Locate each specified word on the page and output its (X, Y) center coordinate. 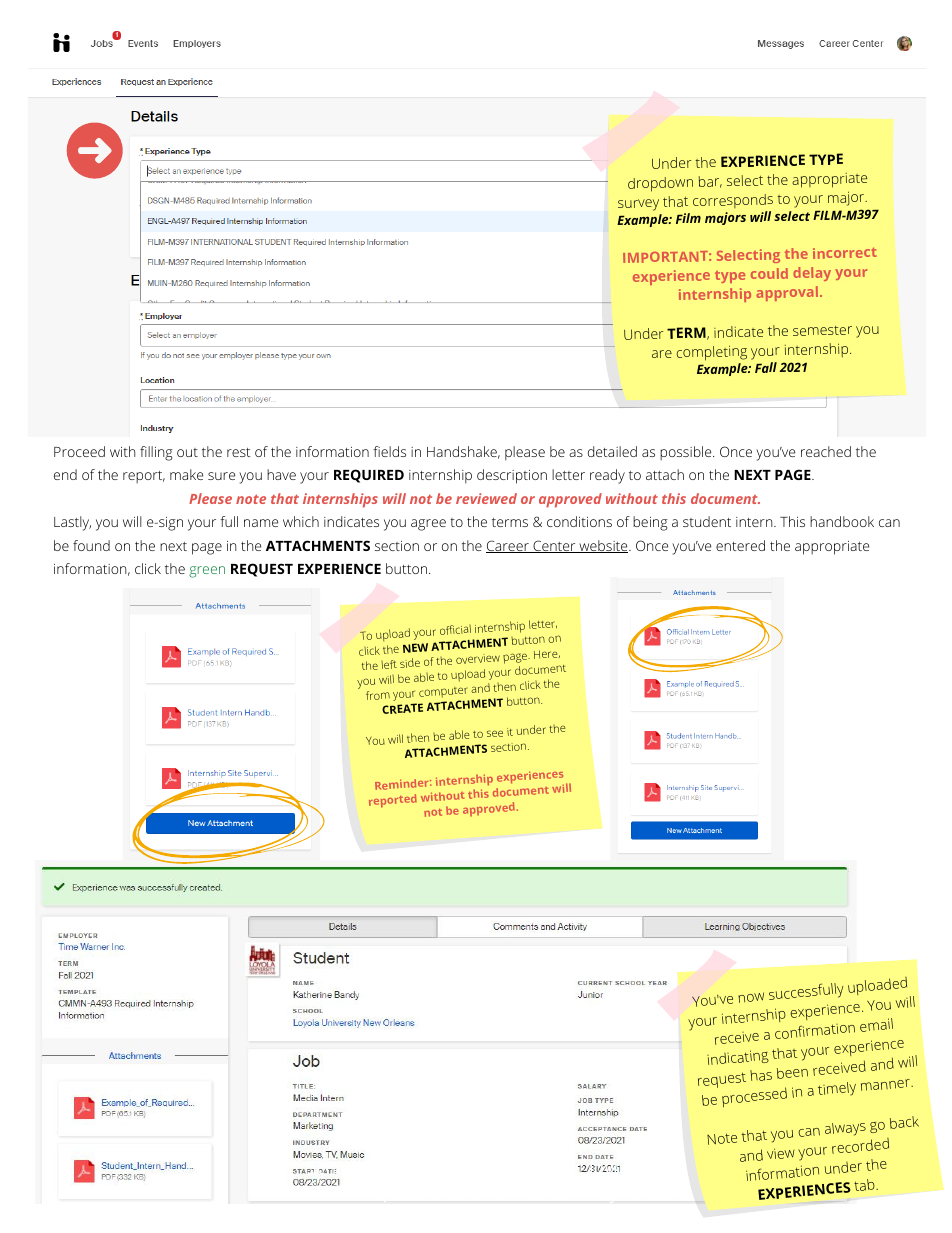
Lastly (72, 523)
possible (687, 453)
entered (740, 545)
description (512, 476)
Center (554, 546)
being (650, 523)
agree (428, 525)
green (207, 572)
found (91, 545)
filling (156, 453)
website (603, 546)
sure (221, 476)
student (707, 521)
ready (607, 476)
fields (389, 451)
